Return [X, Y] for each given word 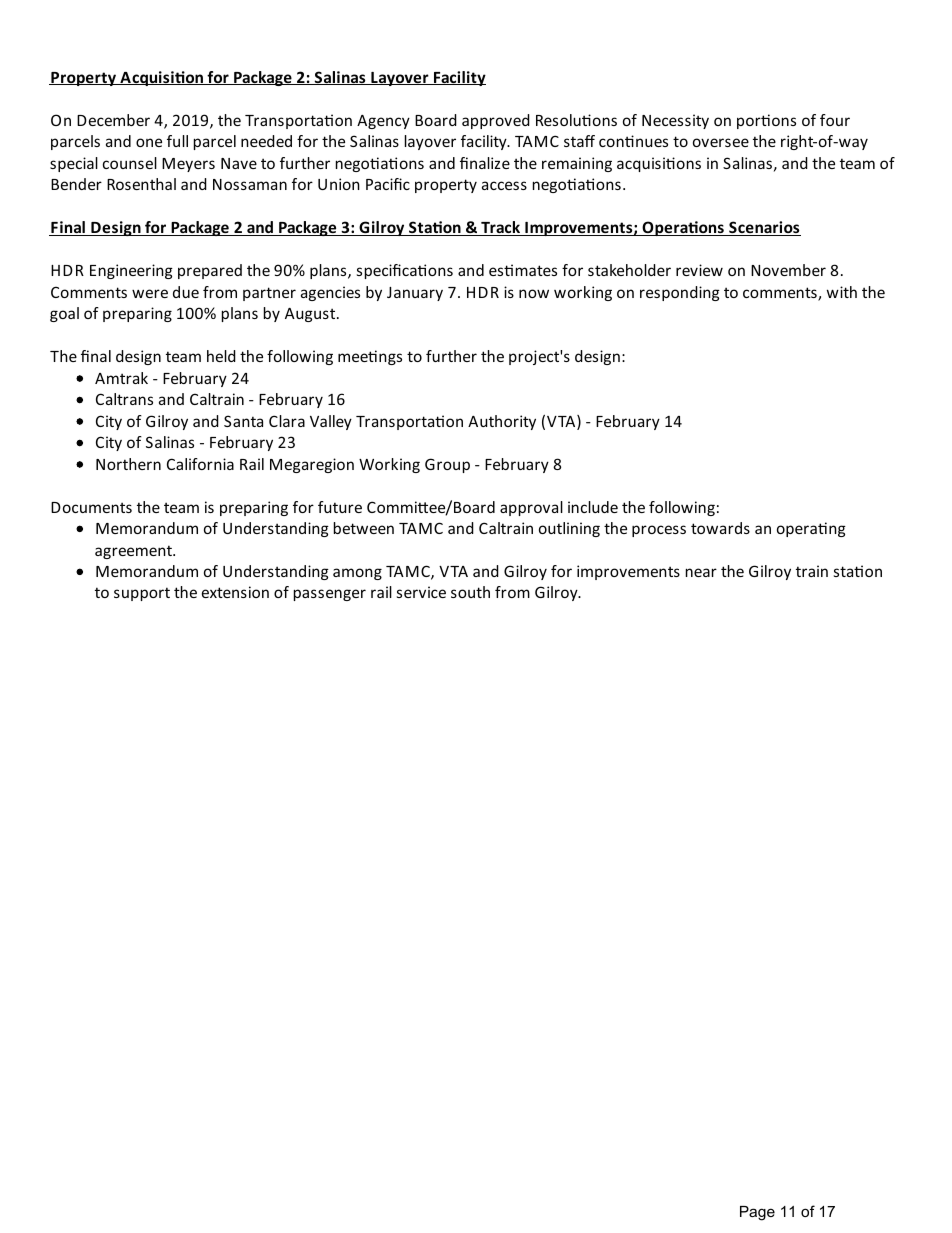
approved [496, 121]
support [142, 594]
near [701, 572]
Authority [502, 422]
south [470, 592]
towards [720, 528]
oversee [721, 142]
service [421, 592]
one [149, 142]
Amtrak [121, 378]
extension [235, 592]
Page [757, 1213]
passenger [330, 595]
